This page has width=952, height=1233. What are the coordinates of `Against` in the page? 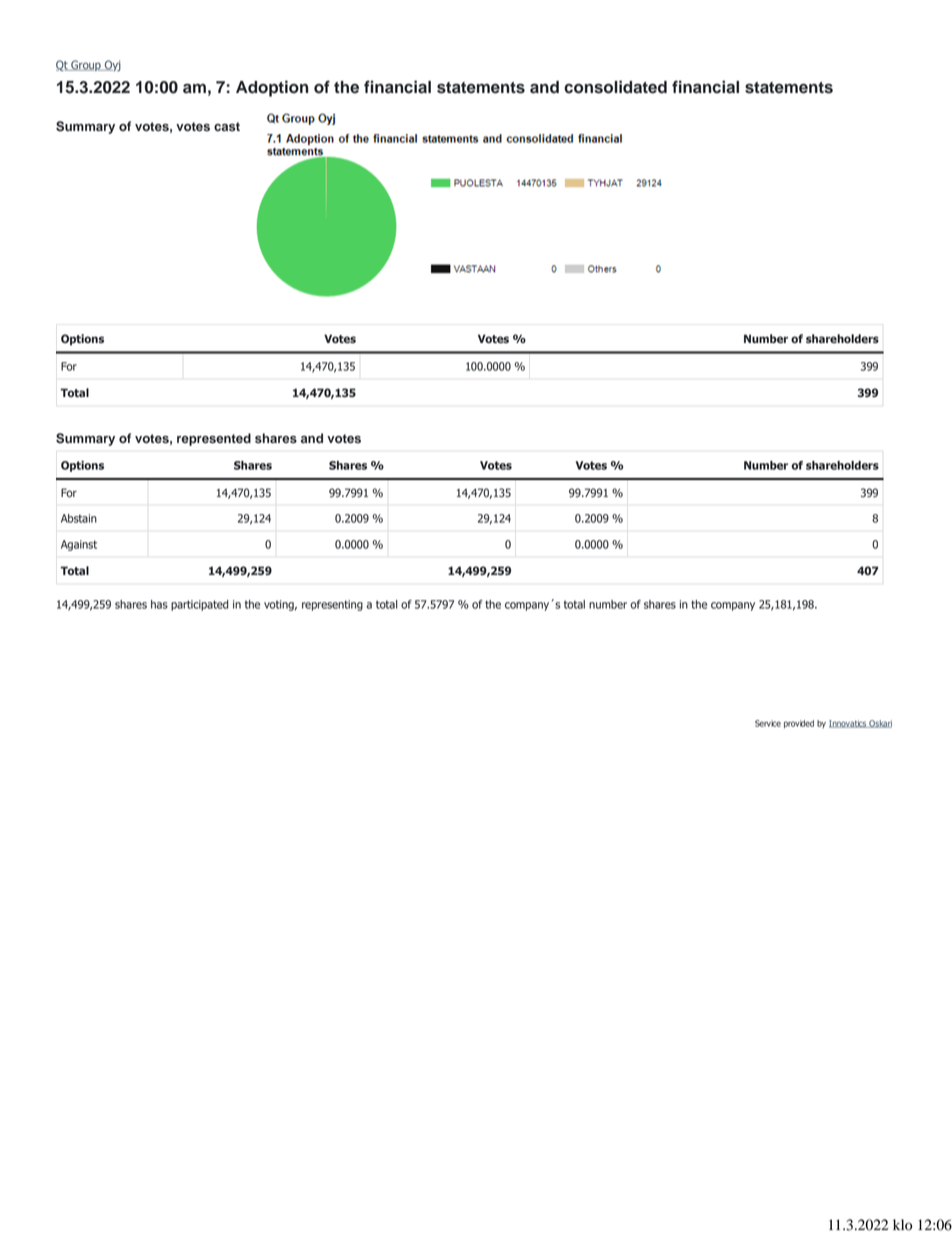 It's located at (79, 545).
